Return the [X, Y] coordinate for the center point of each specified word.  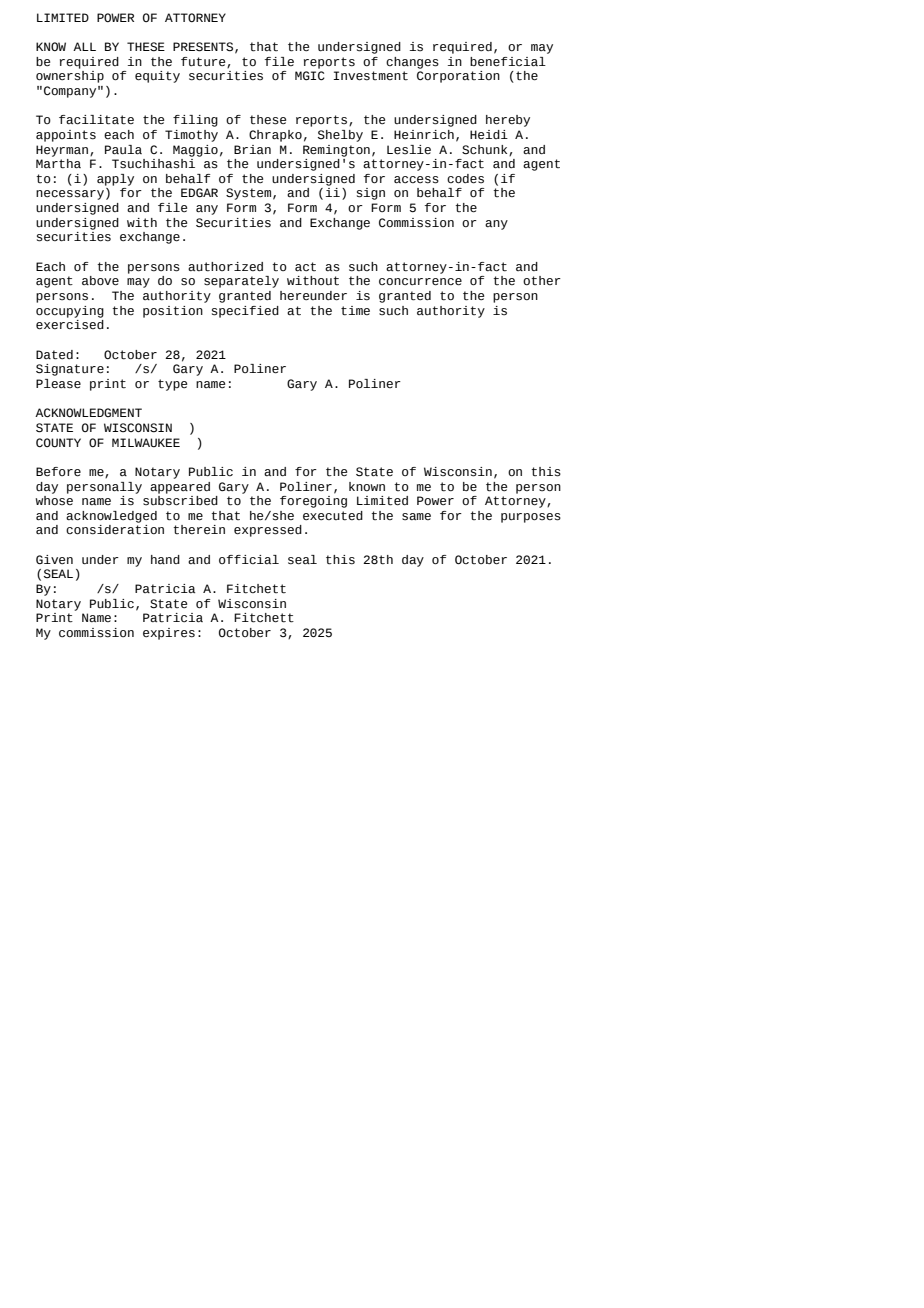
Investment [370, 76]
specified [245, 312]
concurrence [420, 282]
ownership [70, 75]
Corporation [458, 75]
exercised [70, 325]
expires [169, 634]
